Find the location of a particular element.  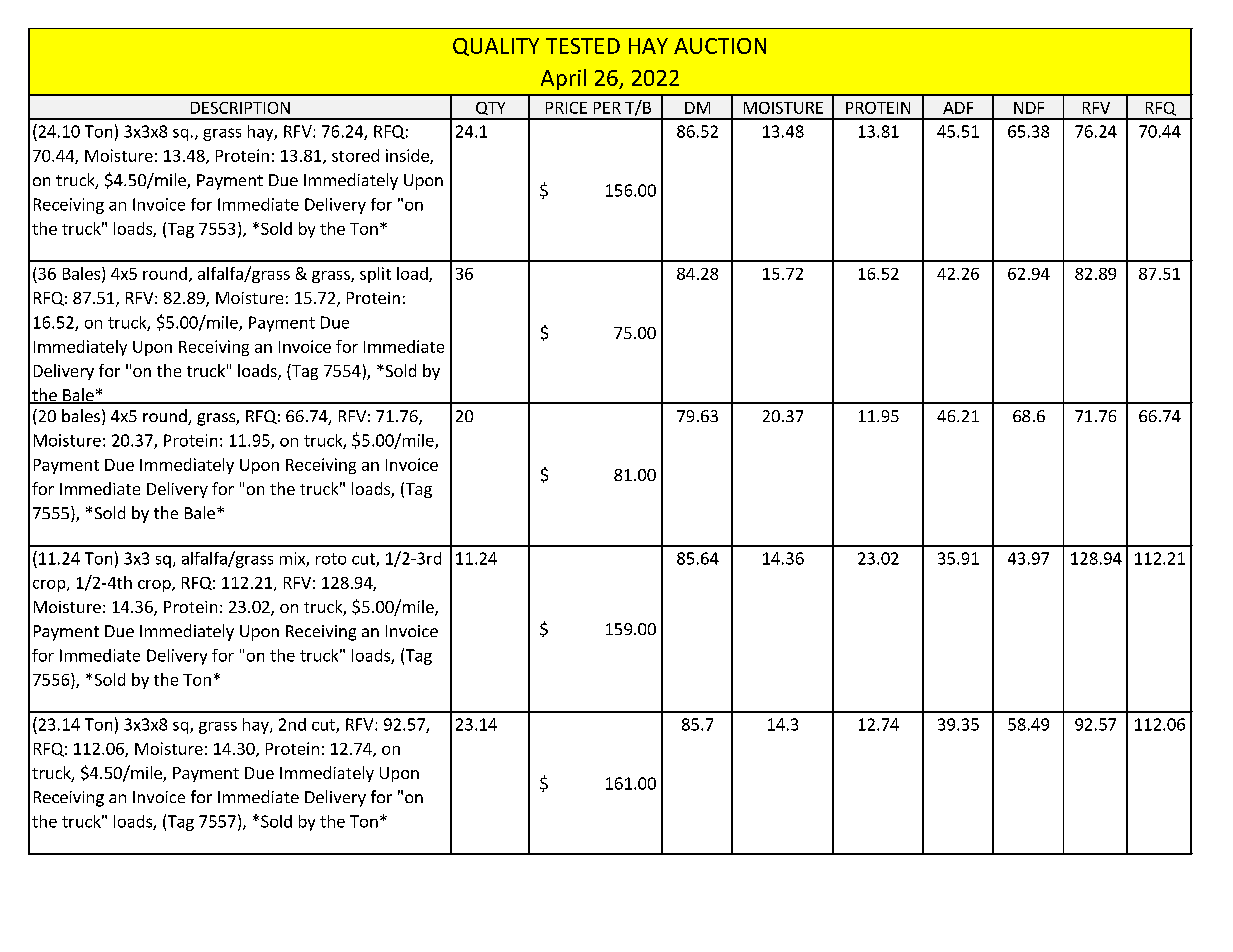

roto is located at coordinates (331, 559).
